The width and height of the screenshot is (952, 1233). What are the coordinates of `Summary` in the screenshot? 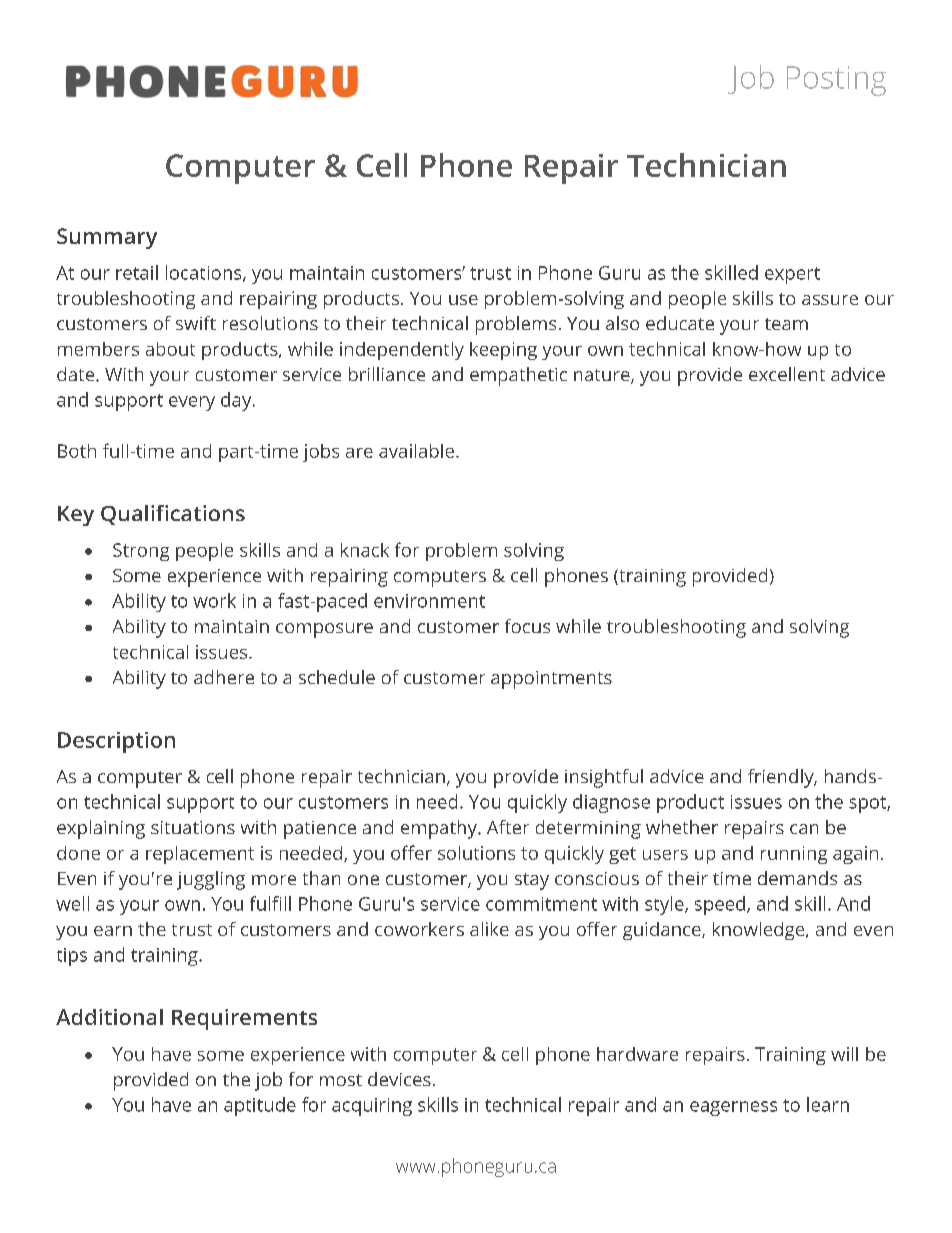 It's located at (107, 238).
